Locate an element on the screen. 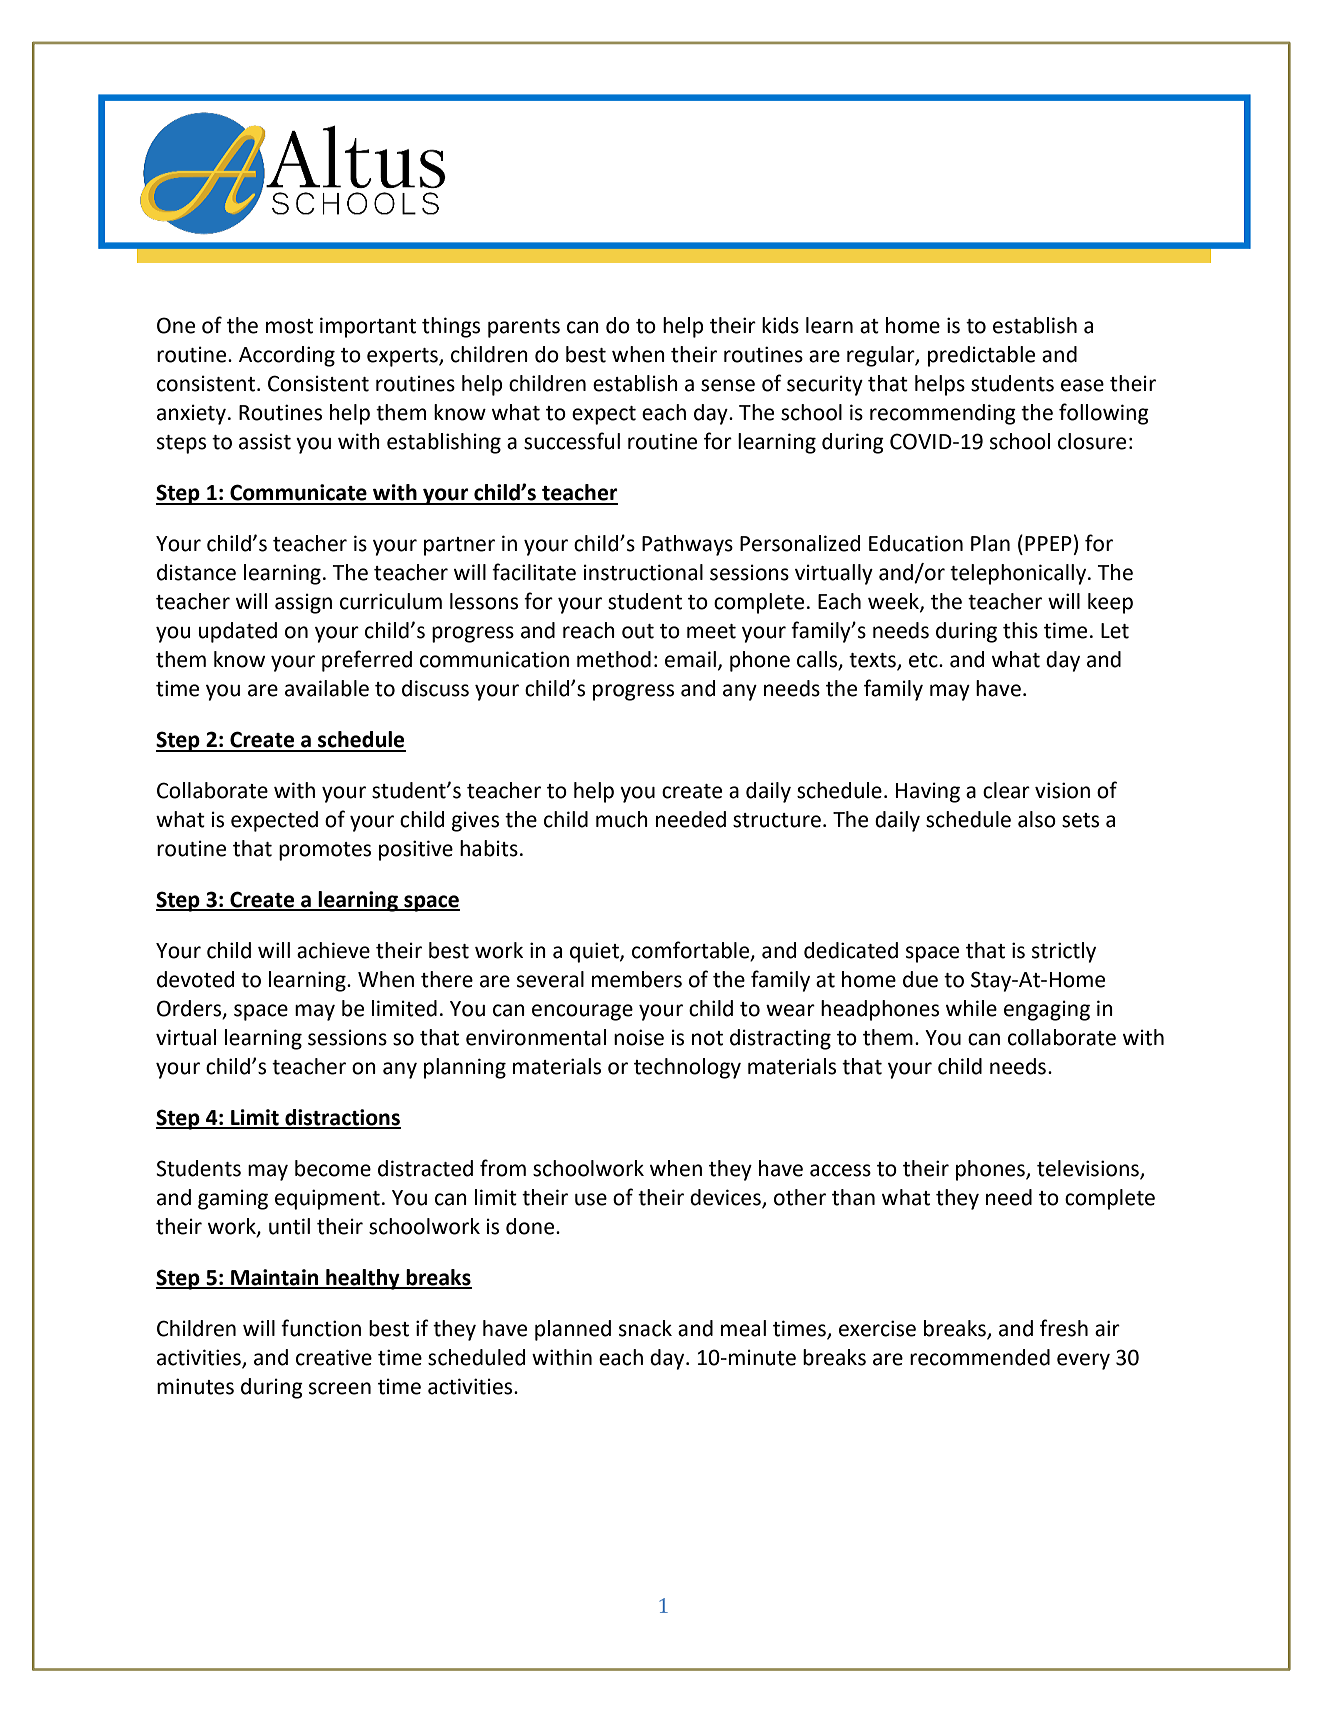  creative is located at coordinates (334, 1357).
